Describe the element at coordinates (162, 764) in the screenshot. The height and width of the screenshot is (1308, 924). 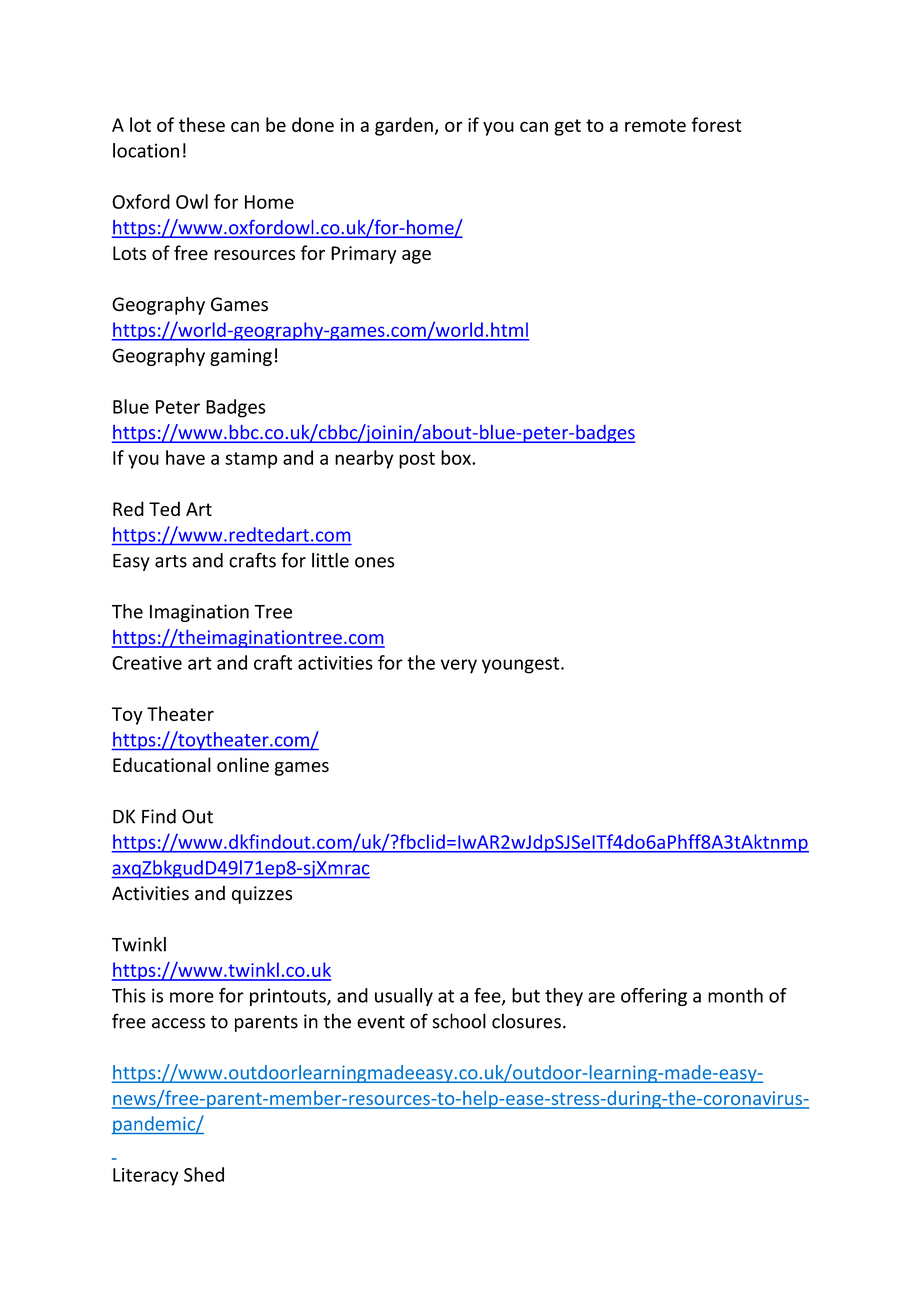
I see `Educational` at that location.
